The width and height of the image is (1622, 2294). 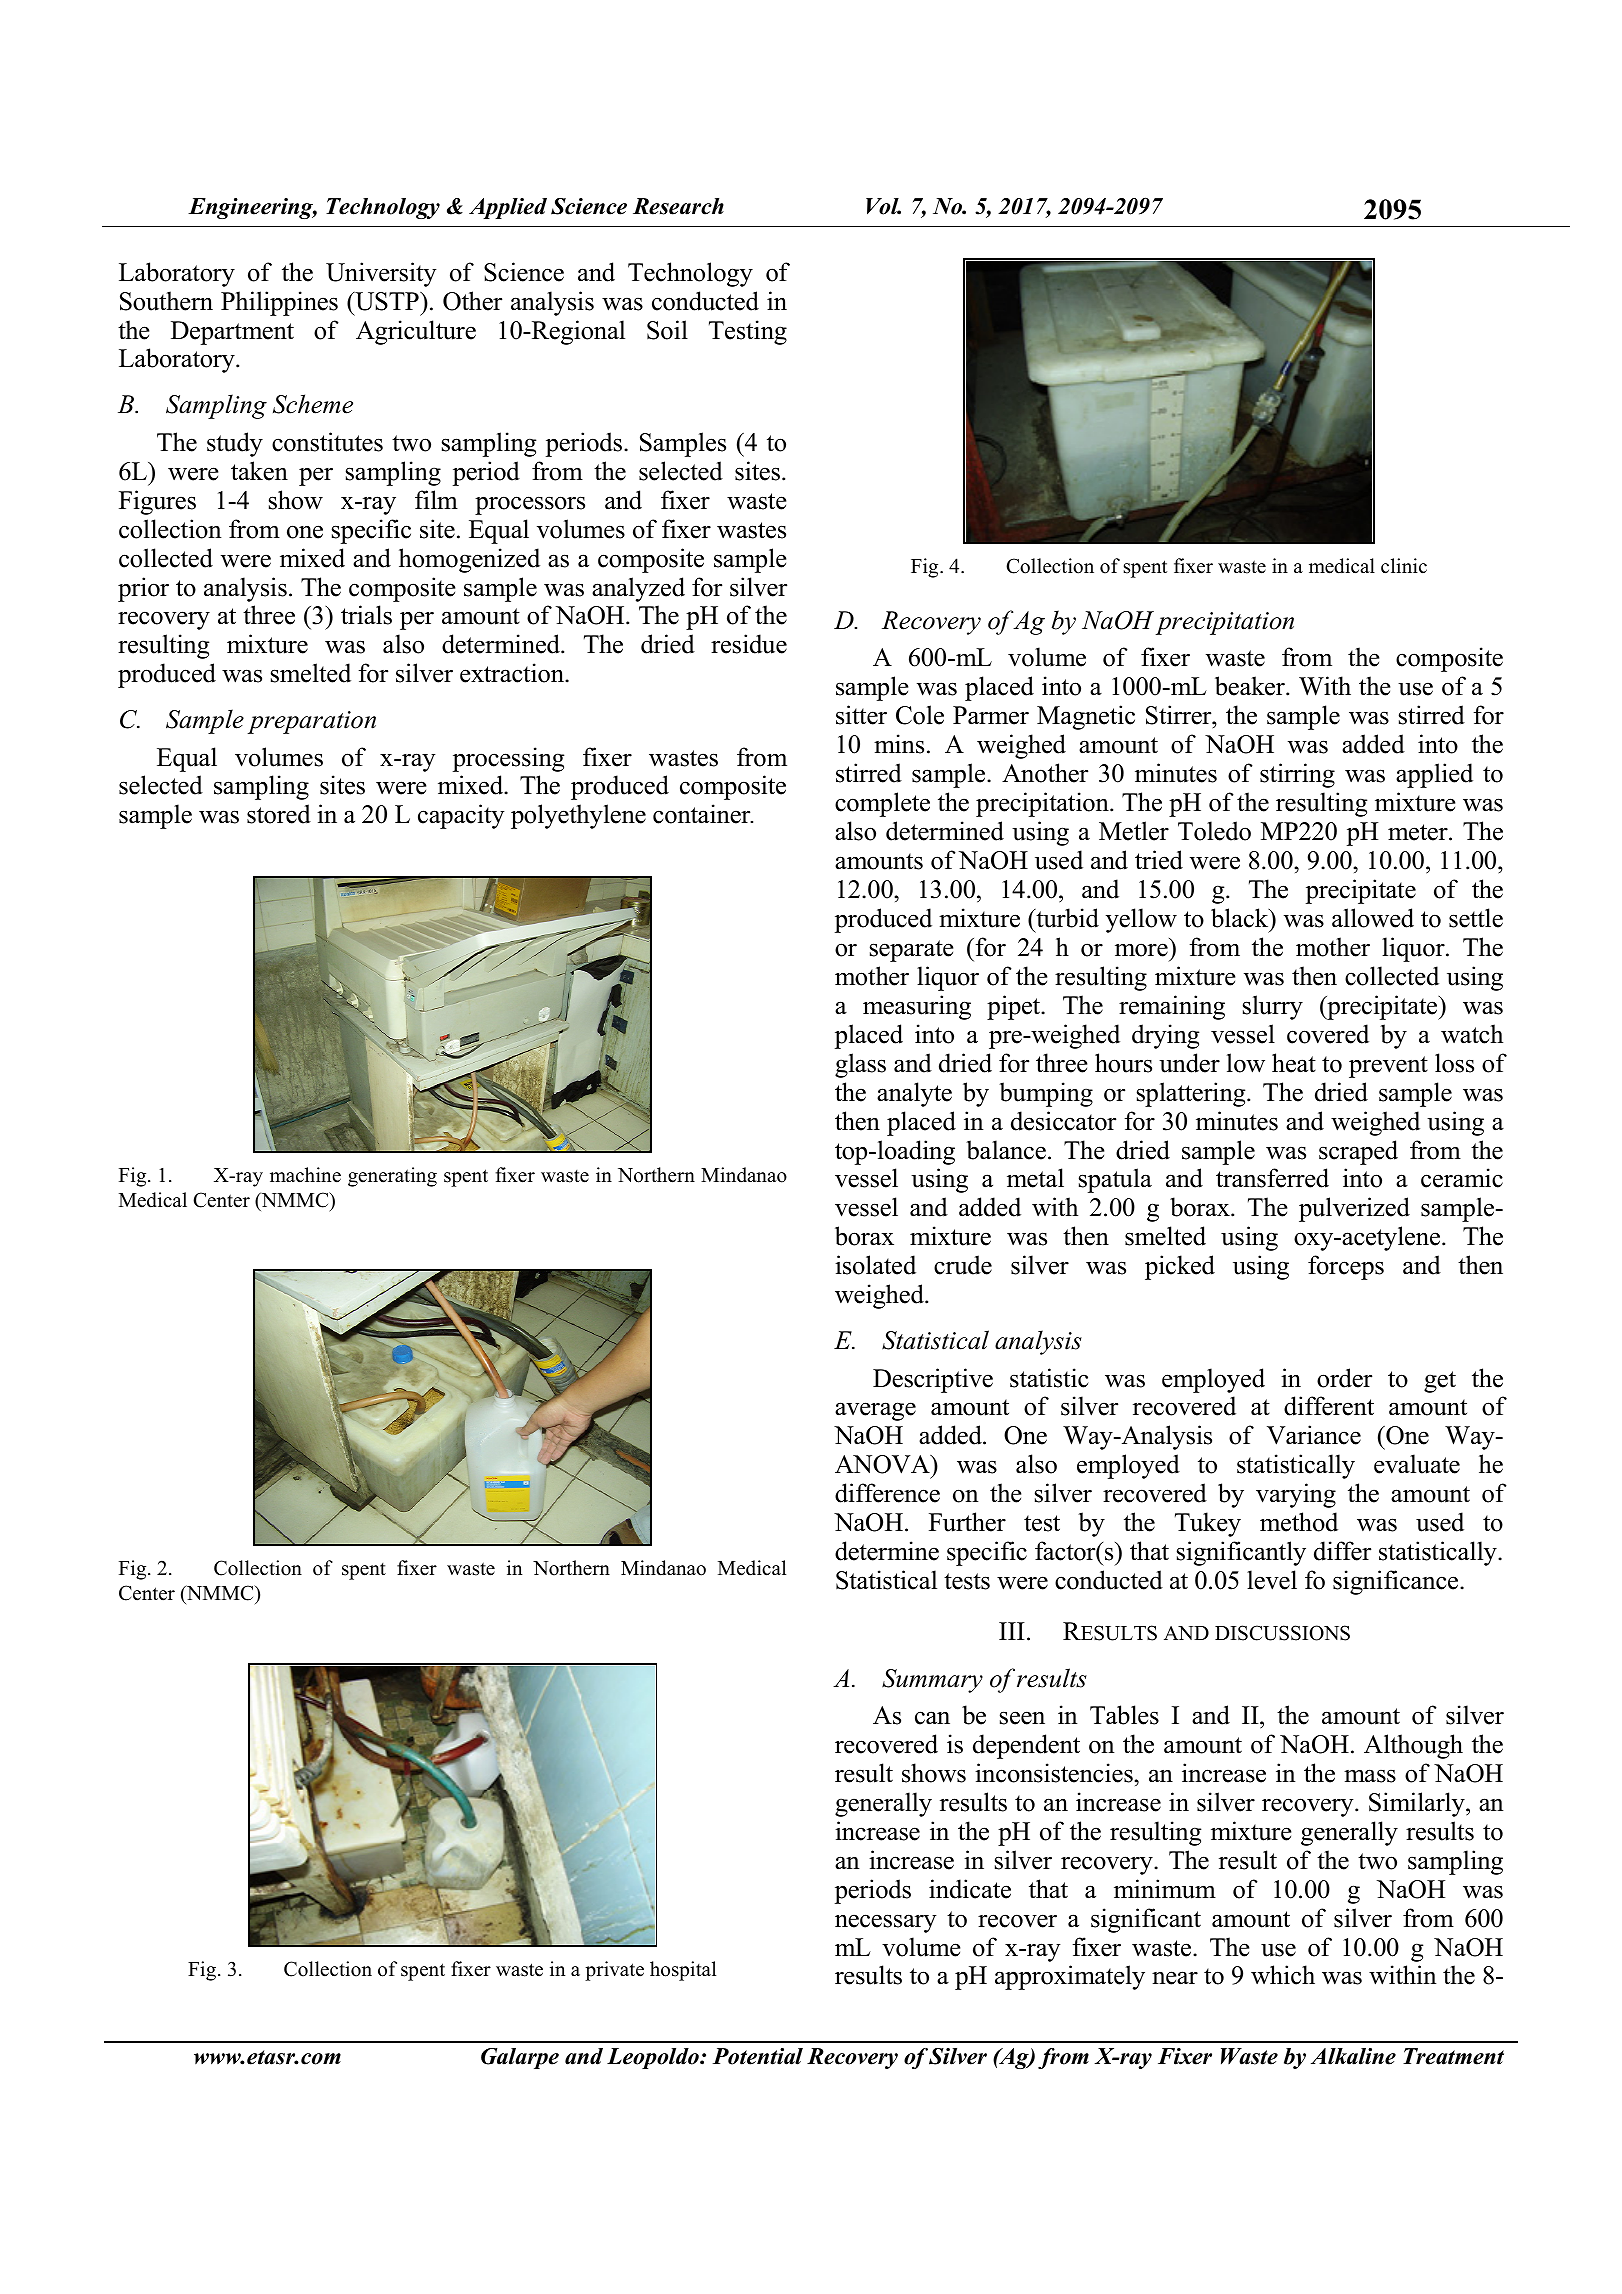 What do you see at coordinates (678, 206) in the image?
I see `Research` at bounding box center [678, 206].
